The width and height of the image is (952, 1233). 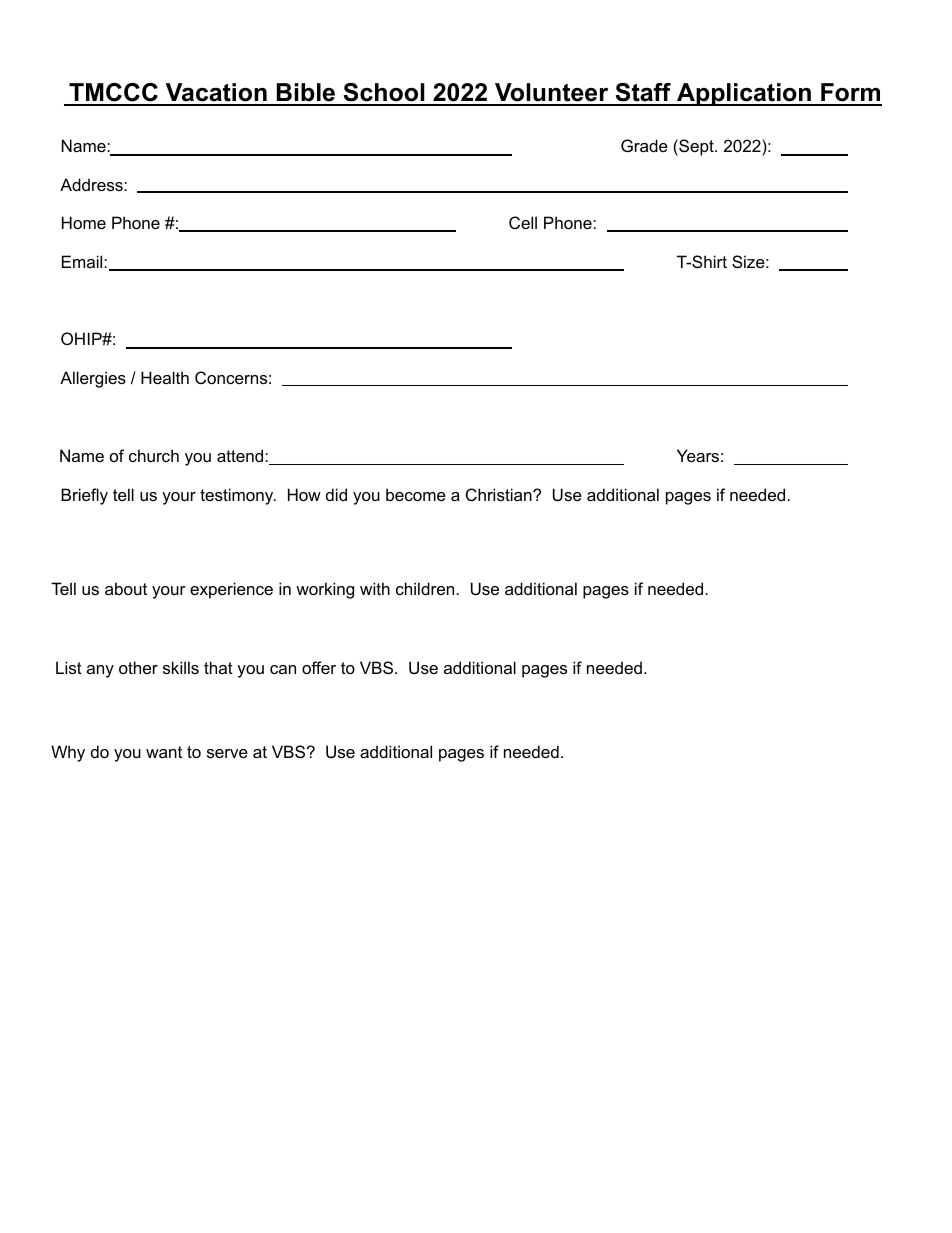 I want to click on about, so click(x=126, y=588).
